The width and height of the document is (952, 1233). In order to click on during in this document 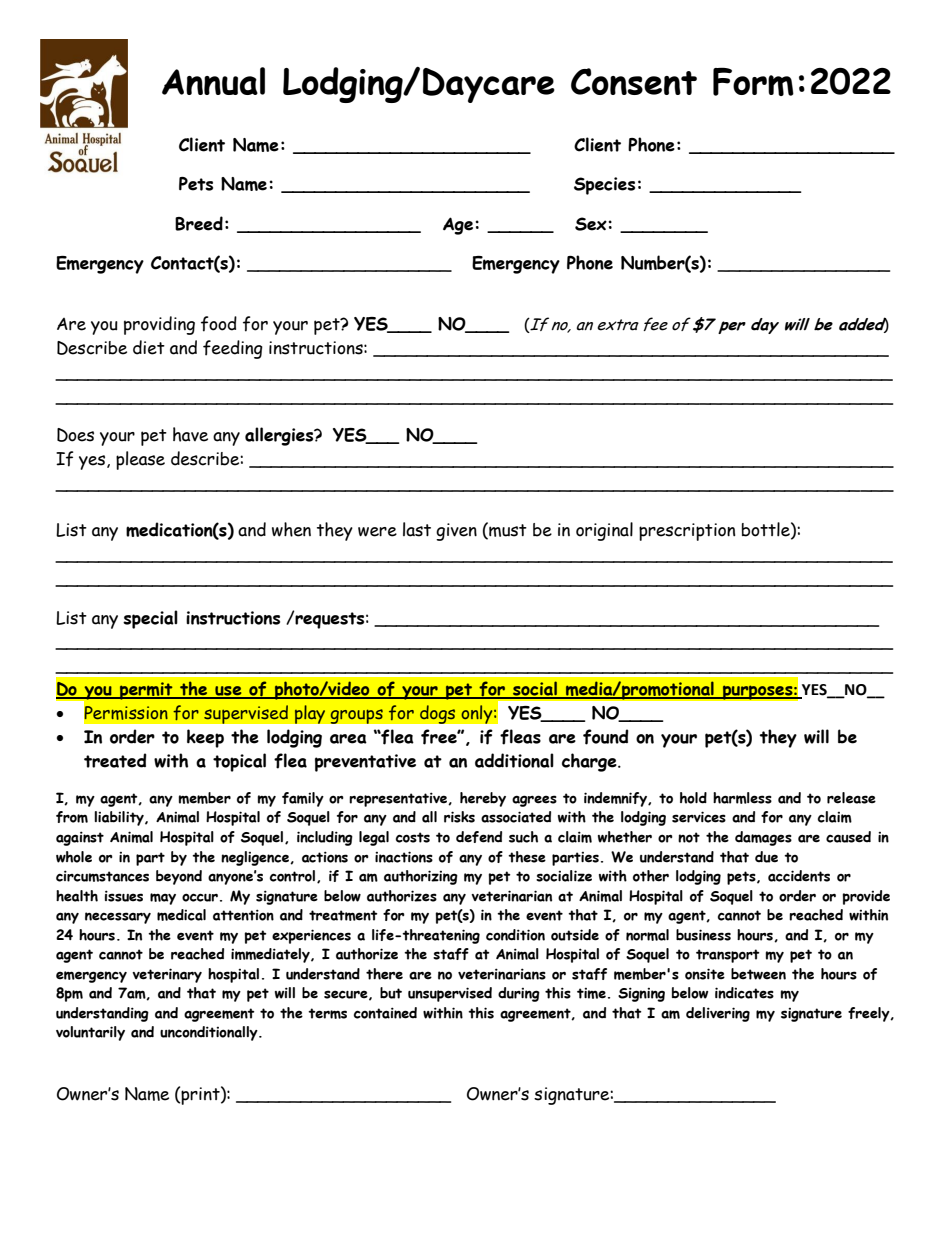, I will do `click(519, 994)`.
